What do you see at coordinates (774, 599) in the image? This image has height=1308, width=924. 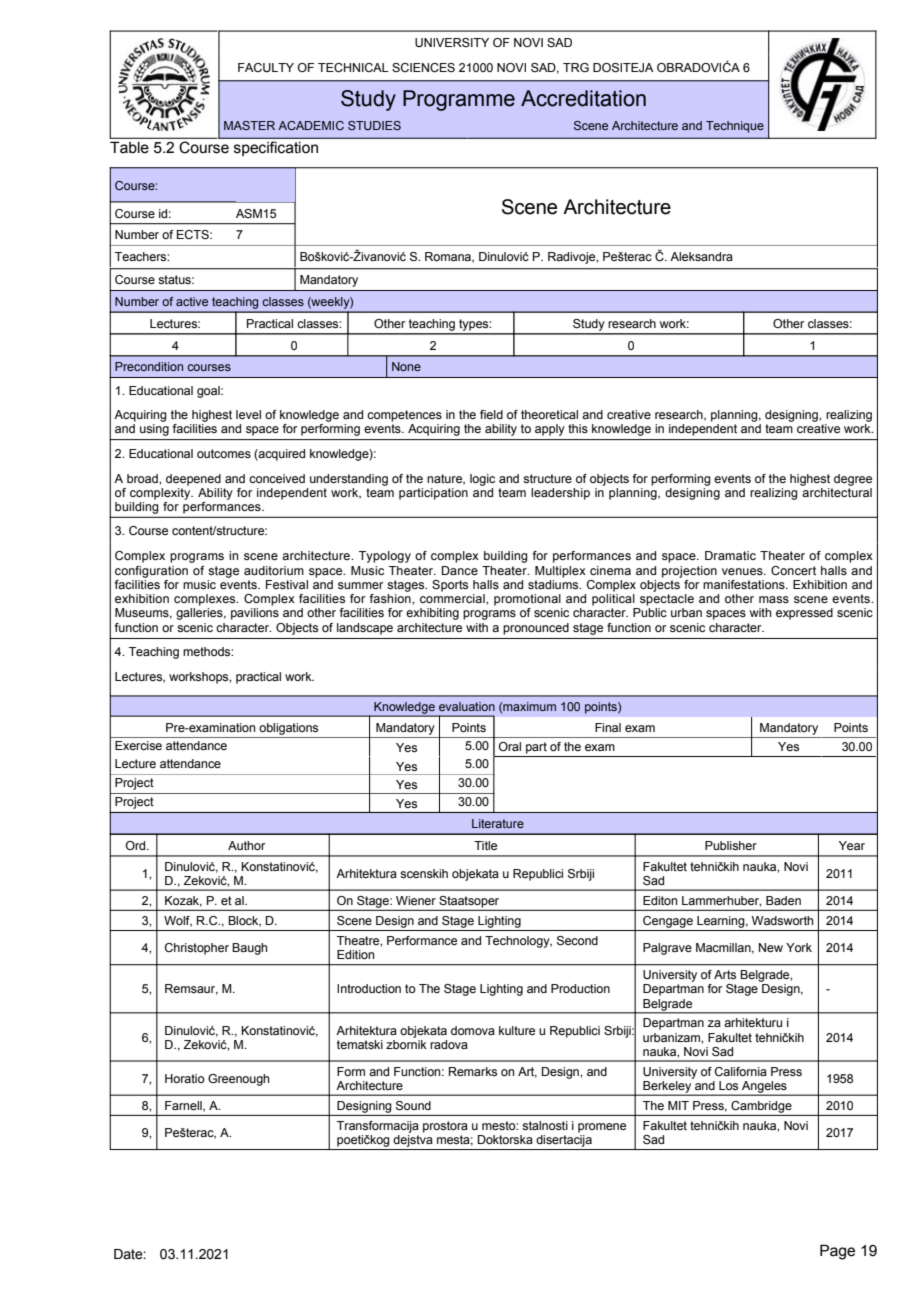 I see `mass` at bounding box center [774, 599].
